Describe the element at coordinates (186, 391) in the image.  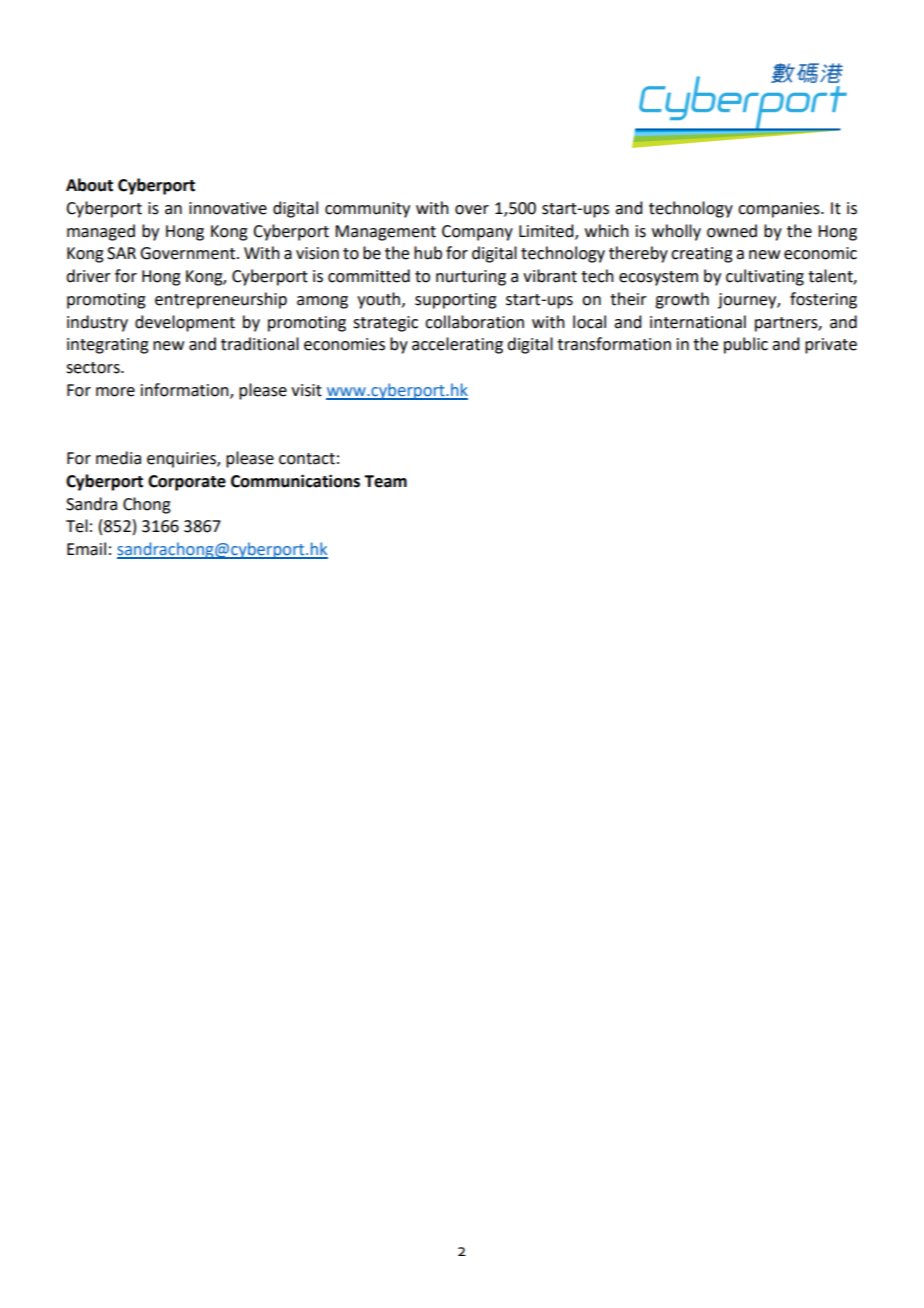
I see `information` at that location.
